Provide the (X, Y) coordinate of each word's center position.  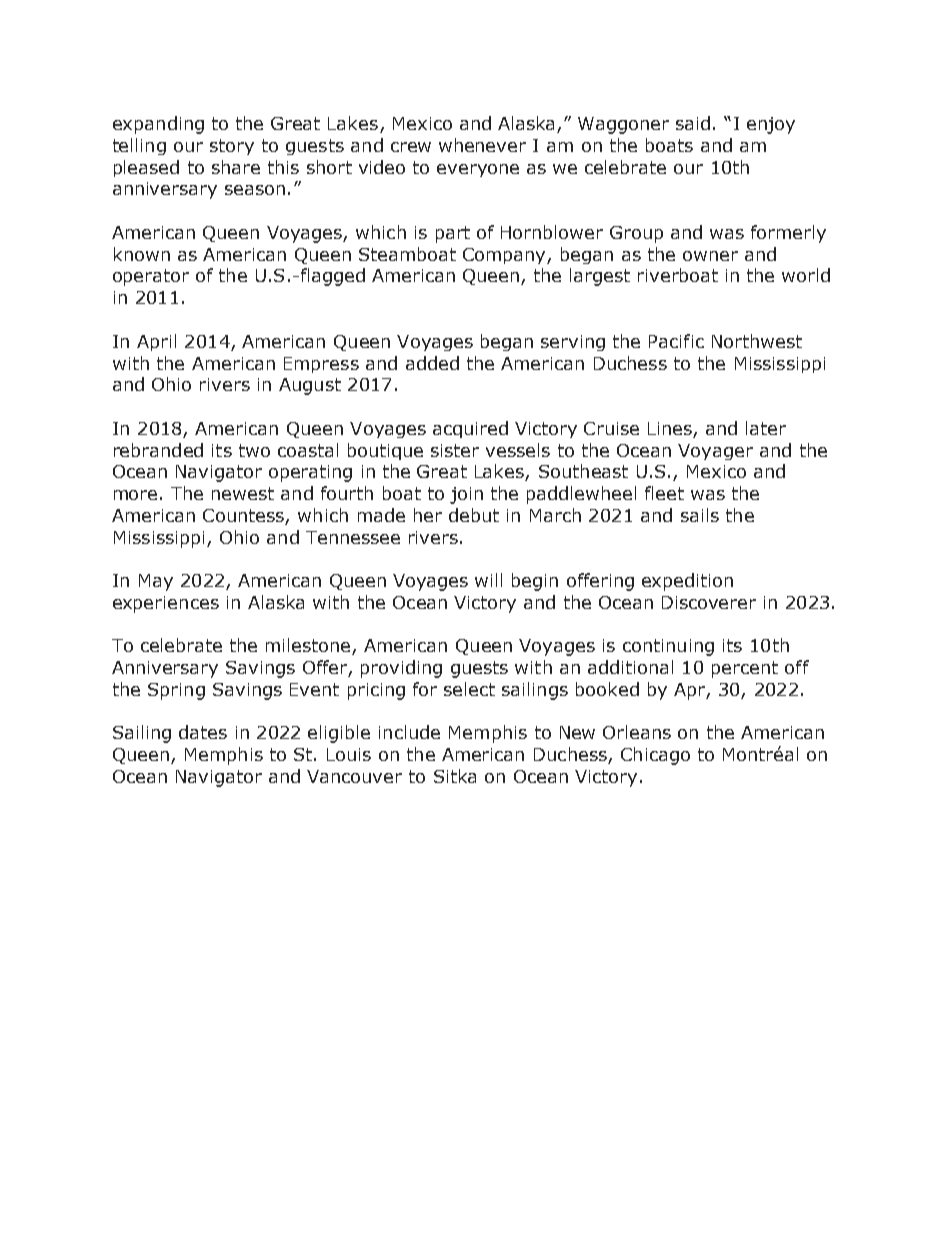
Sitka (455, 776)
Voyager (715, 452)
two (254, 450)
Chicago (655, 756)
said (693, 123)
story (232, 147)
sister (455, 450)
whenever (482, 145)
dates (203, 732)
